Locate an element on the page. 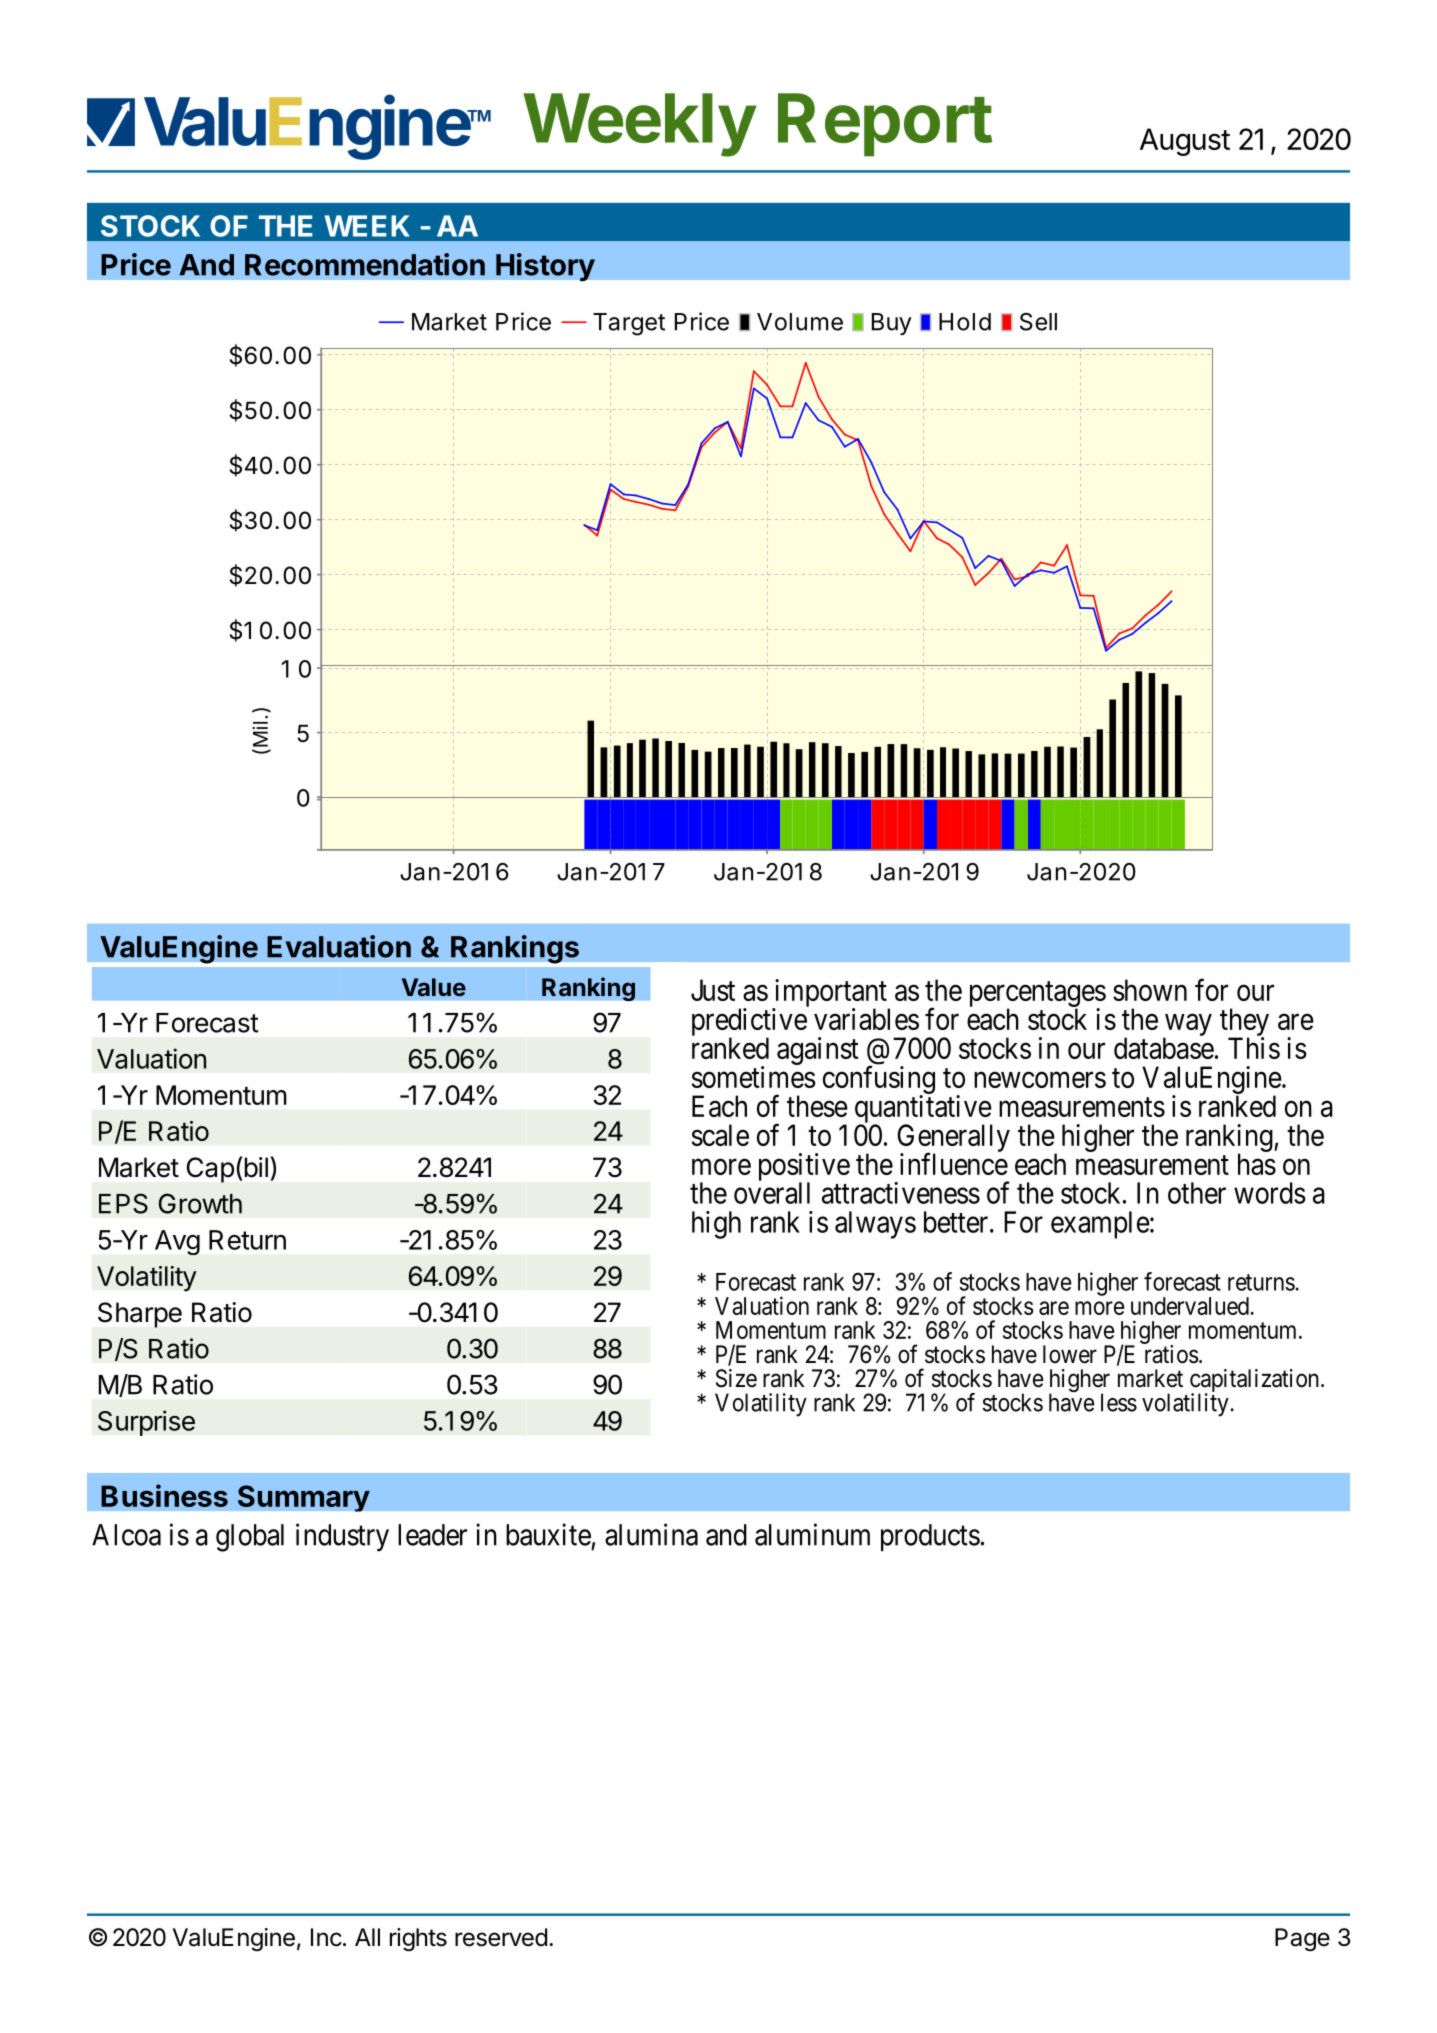 This document has height=2033, width=1437. global is located at coordinates (250, 1538).
